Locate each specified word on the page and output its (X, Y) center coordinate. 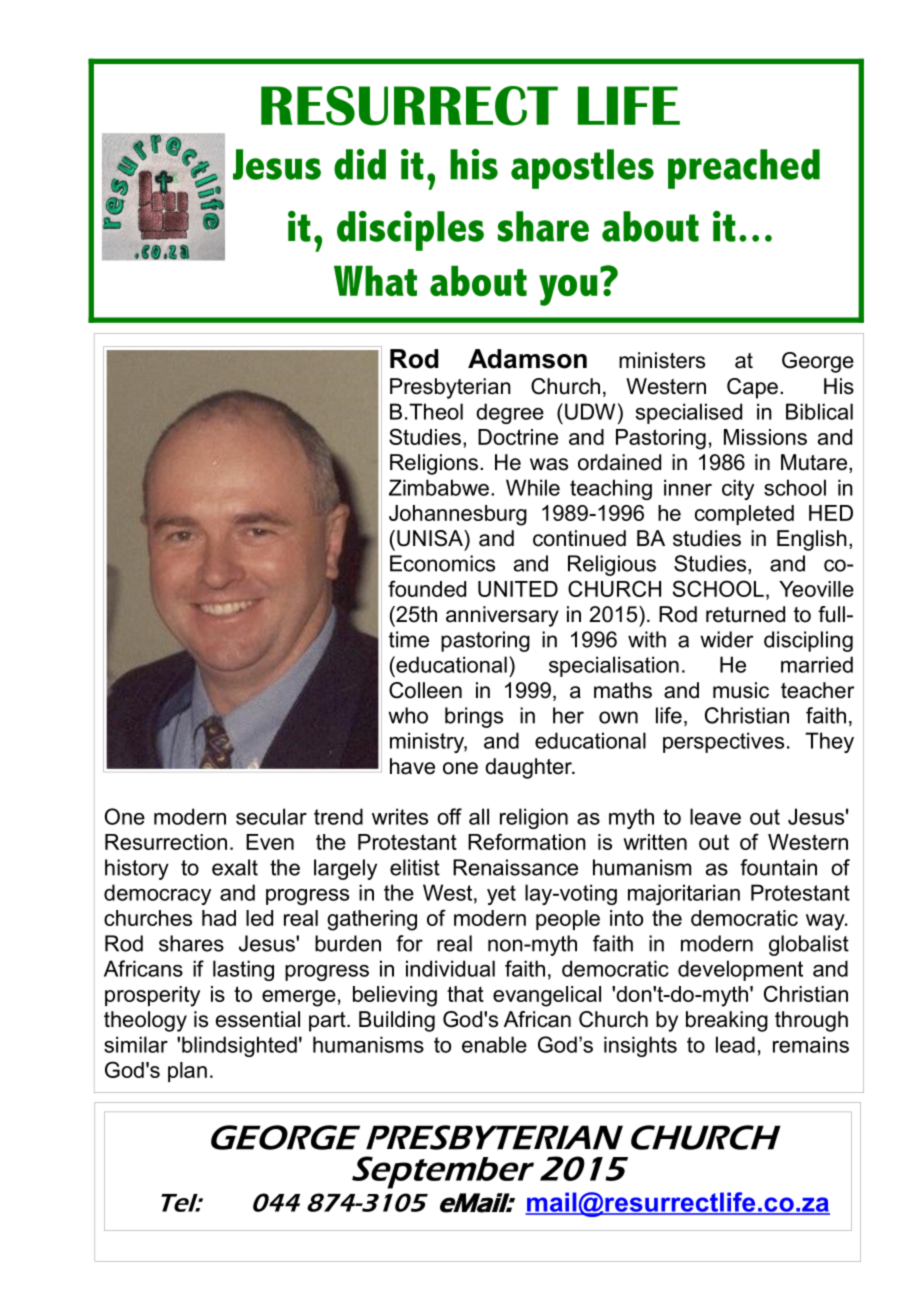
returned (745, 614)
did (360, 164)
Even (270, 842)
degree (510, 413)
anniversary (502, 616)
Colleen (425, 690)
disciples (410, 231)
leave (715, 816)
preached (744, 169)
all (479, 816)
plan (187, 1072)
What (375, 280)
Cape (752, 388)
